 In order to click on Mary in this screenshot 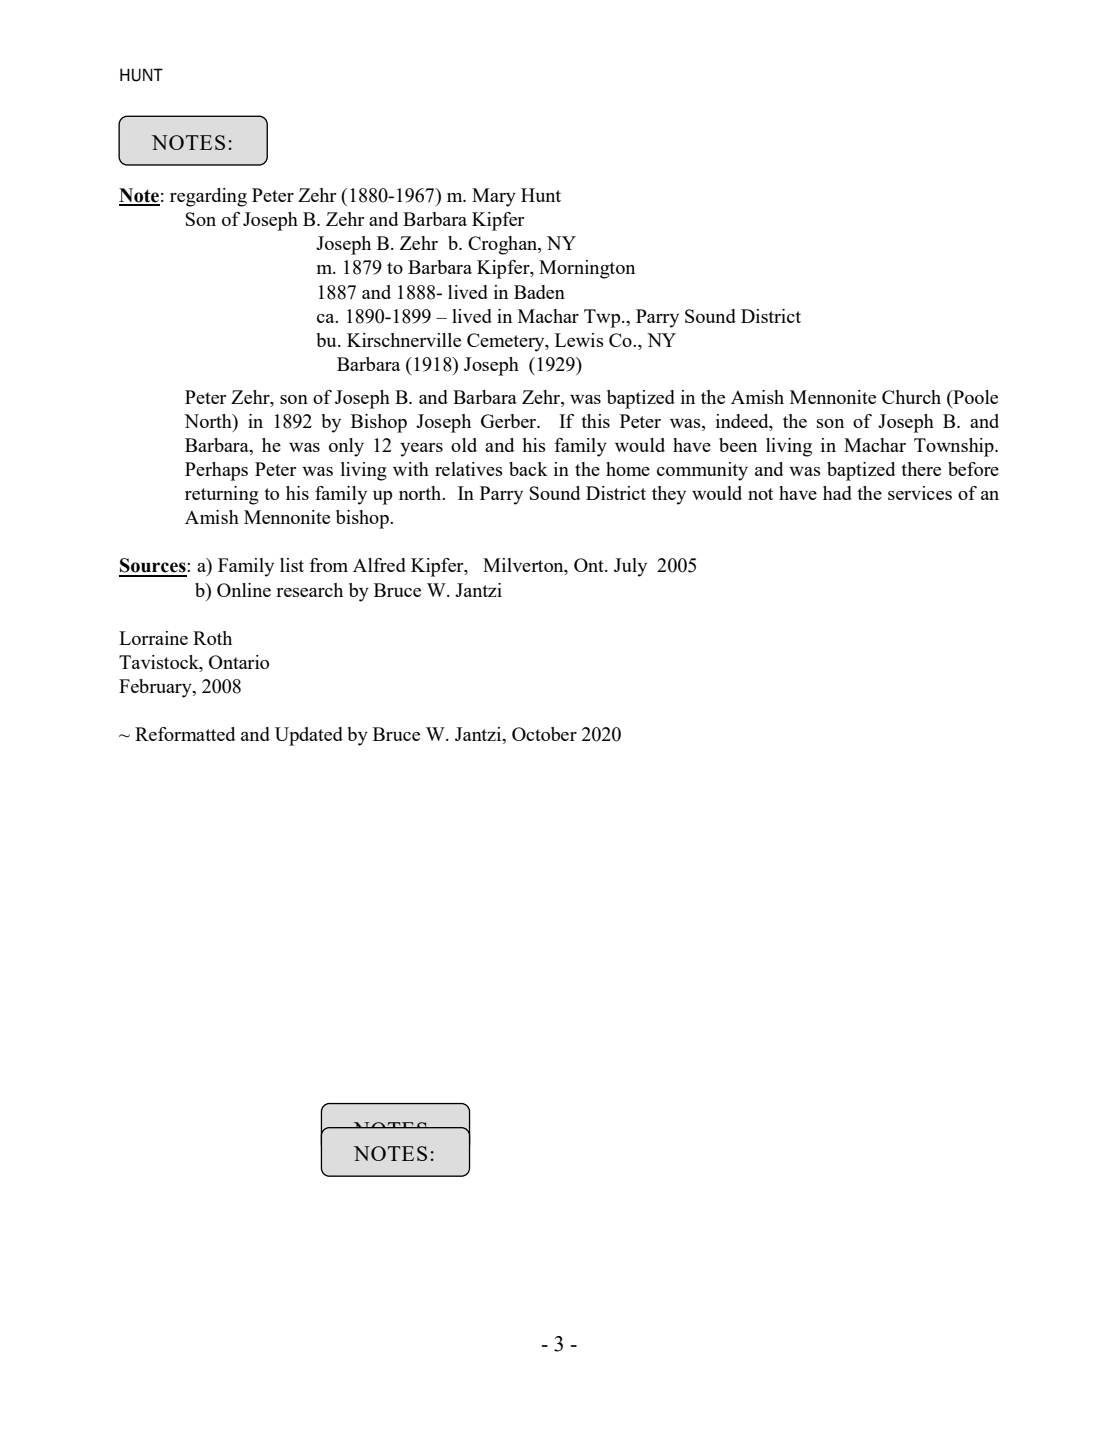, I will do `click(494, 197)`.
